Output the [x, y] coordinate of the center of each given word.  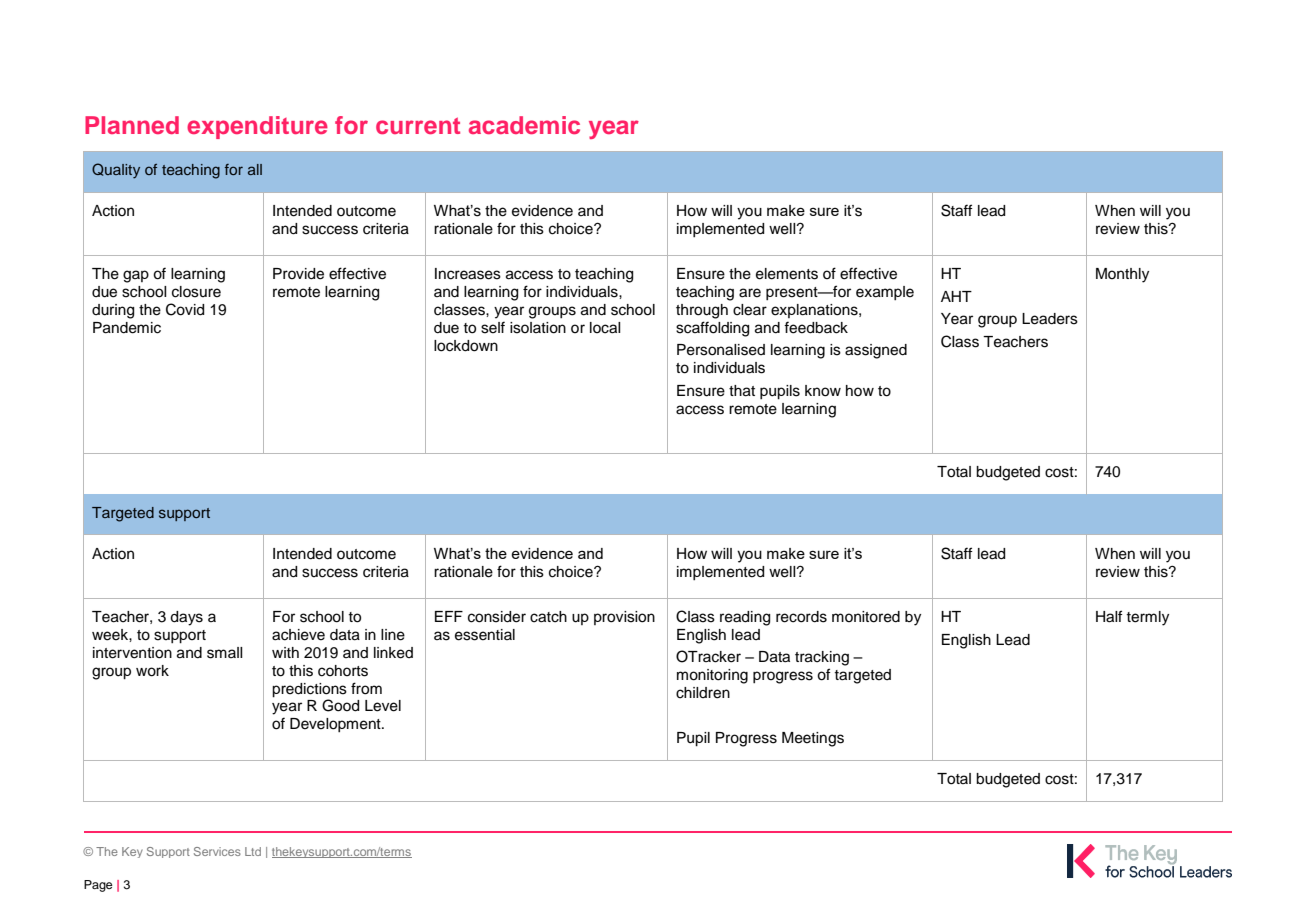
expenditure [257, 127]
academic [524, 125]
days [186, 618]
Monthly [1122, 275]
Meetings [813, 739]
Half [1109, 616]
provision [624, 618]
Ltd [253, 851]
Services [217, 851]
